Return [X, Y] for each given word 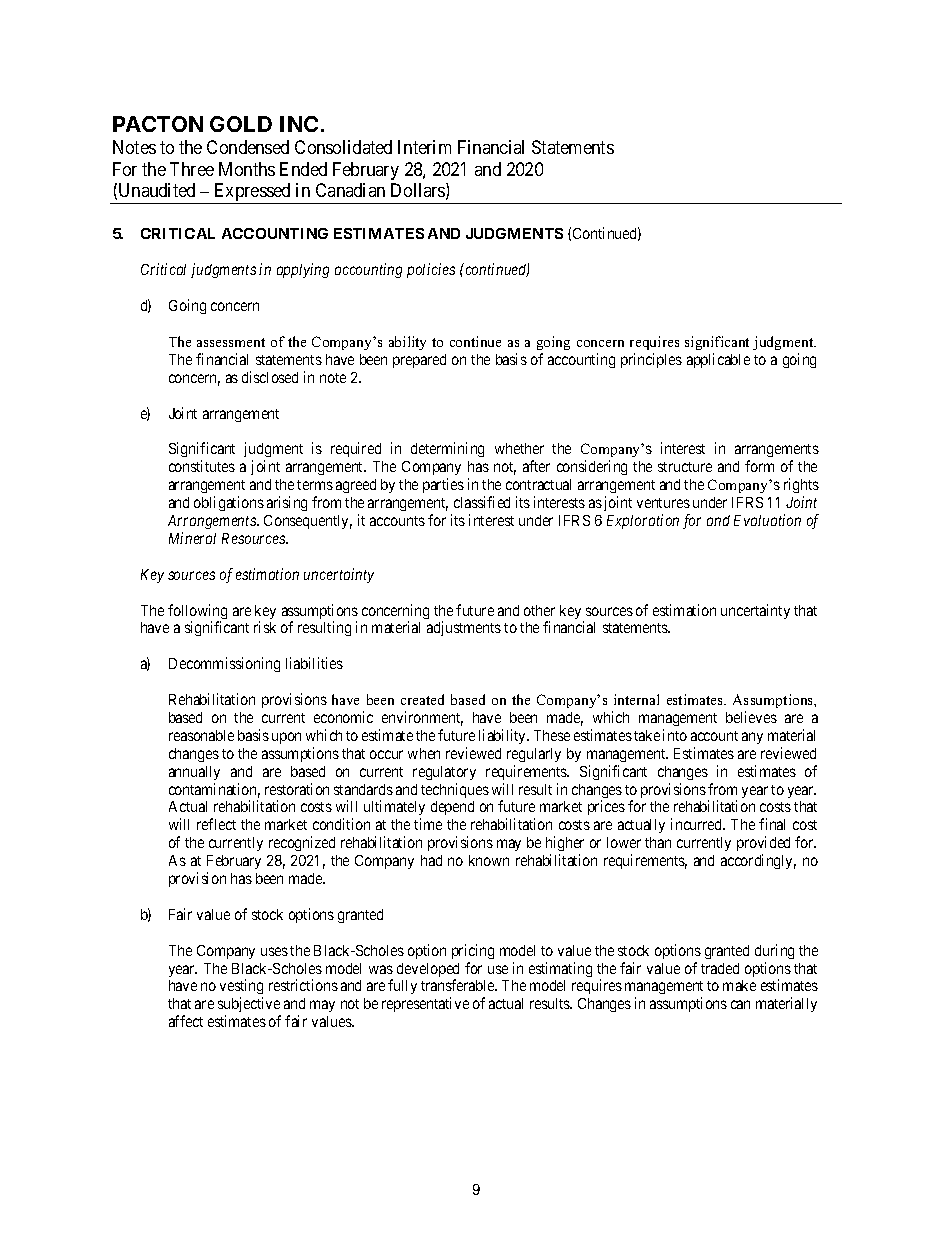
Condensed [248, 147]
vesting [241, 988]
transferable [459, 985]
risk [265, 627]
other [539, 610]
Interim [424, 147]
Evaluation [767, 520]
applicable [718, 360]
